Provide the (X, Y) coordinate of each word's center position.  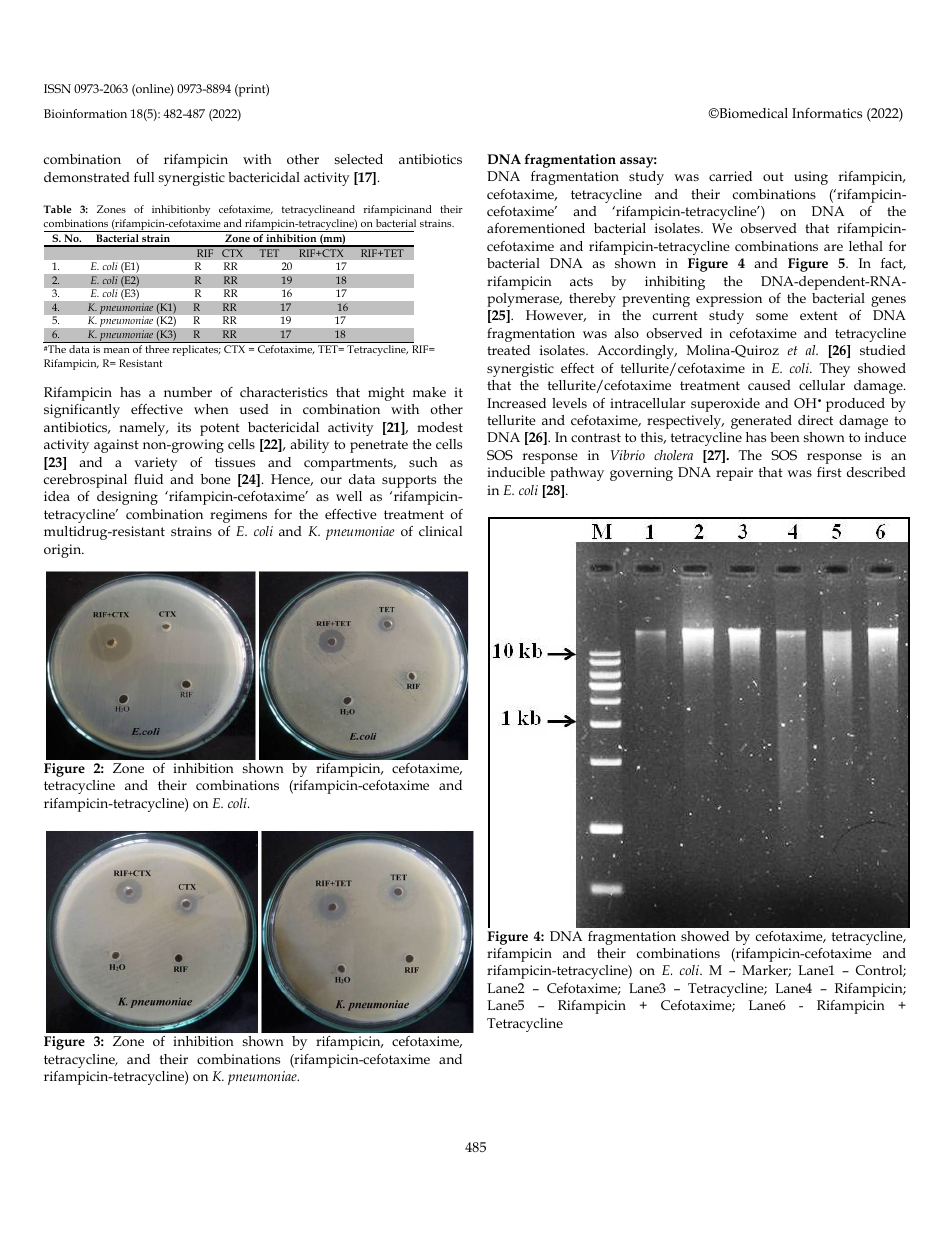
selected (359, 159)
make (429, 392)
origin (64, 551)
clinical (440, 531)
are (833, 247)
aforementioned (536, 228)
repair (734, 474)
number (188, 392)
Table (57, 209)
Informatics (827, 113)
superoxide (725, 405)
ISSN (57, 88)
